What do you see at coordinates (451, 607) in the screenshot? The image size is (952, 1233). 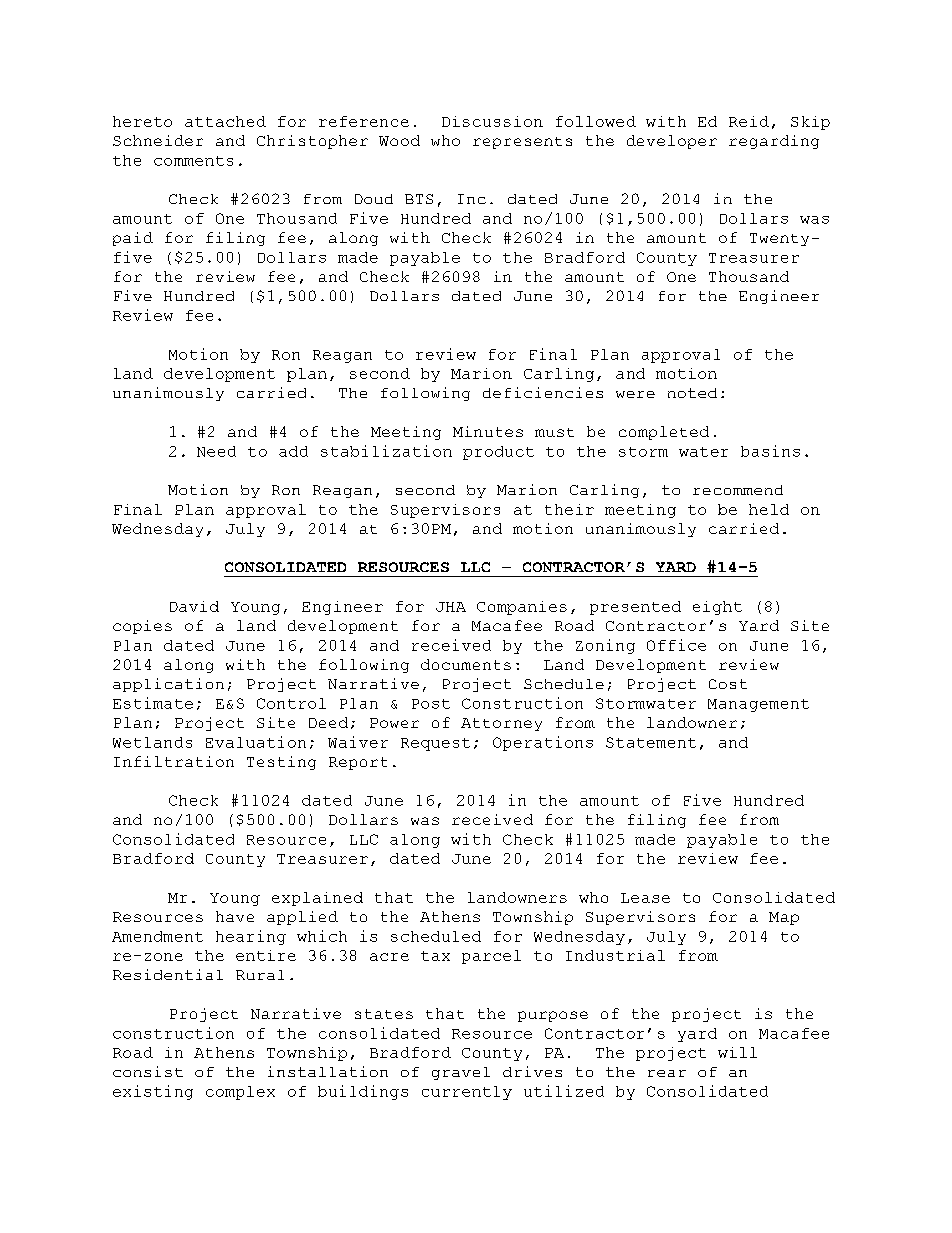 I see `JHA` at bounding box center [451, 607].
